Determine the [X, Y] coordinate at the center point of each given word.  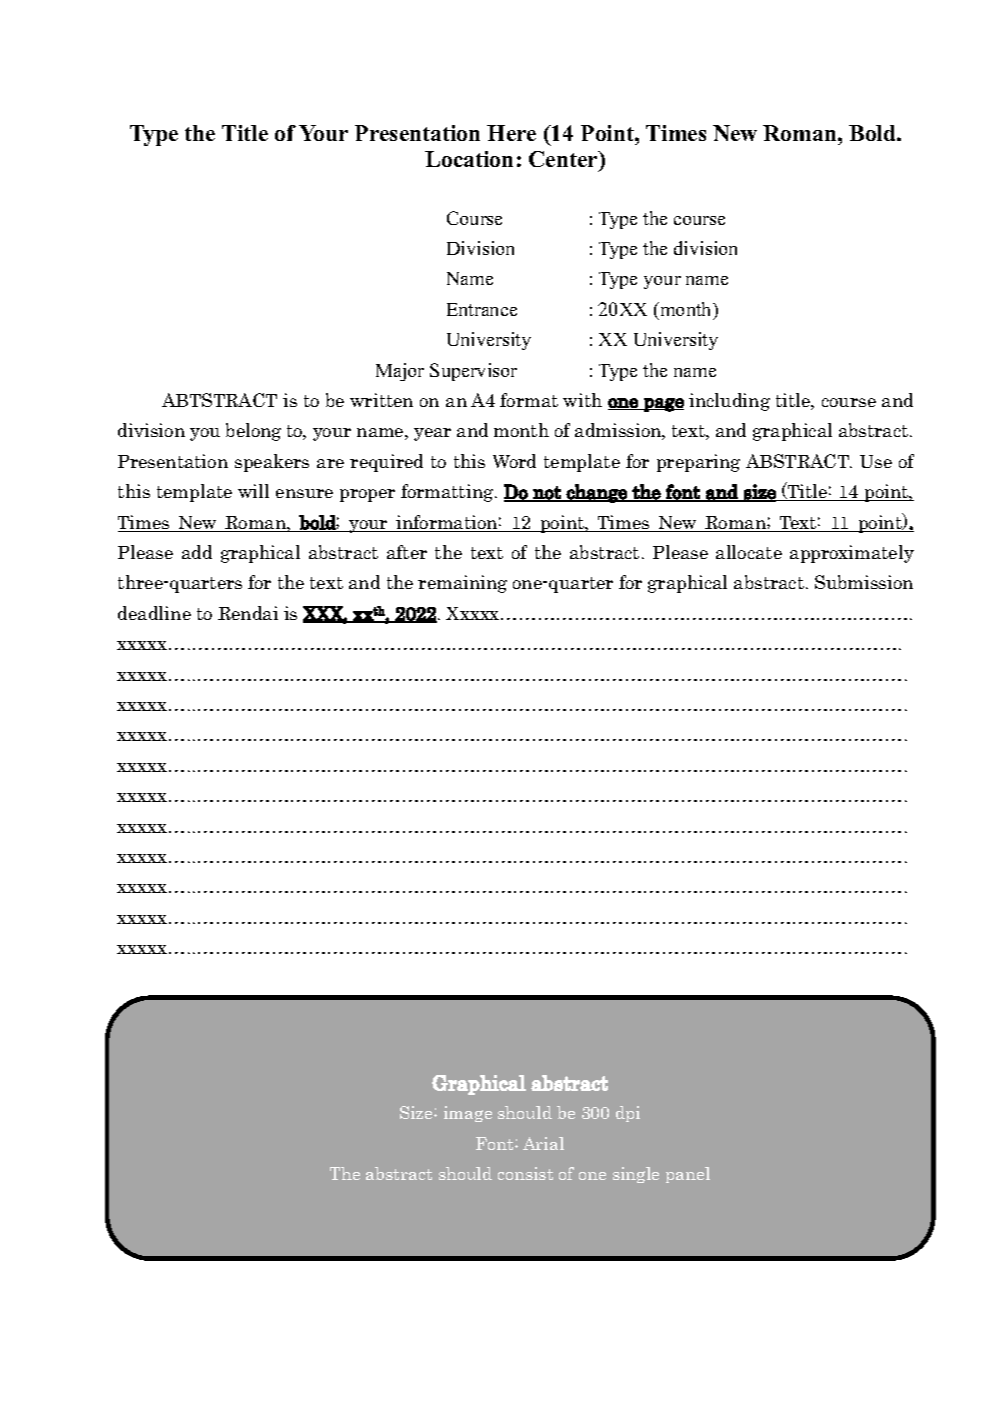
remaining [462, 584]
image [468, 1114]
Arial [543, 1143]
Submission [864, 582]
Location [469, 159]
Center [565, 160]
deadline [154, 613]
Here [511, 133]
